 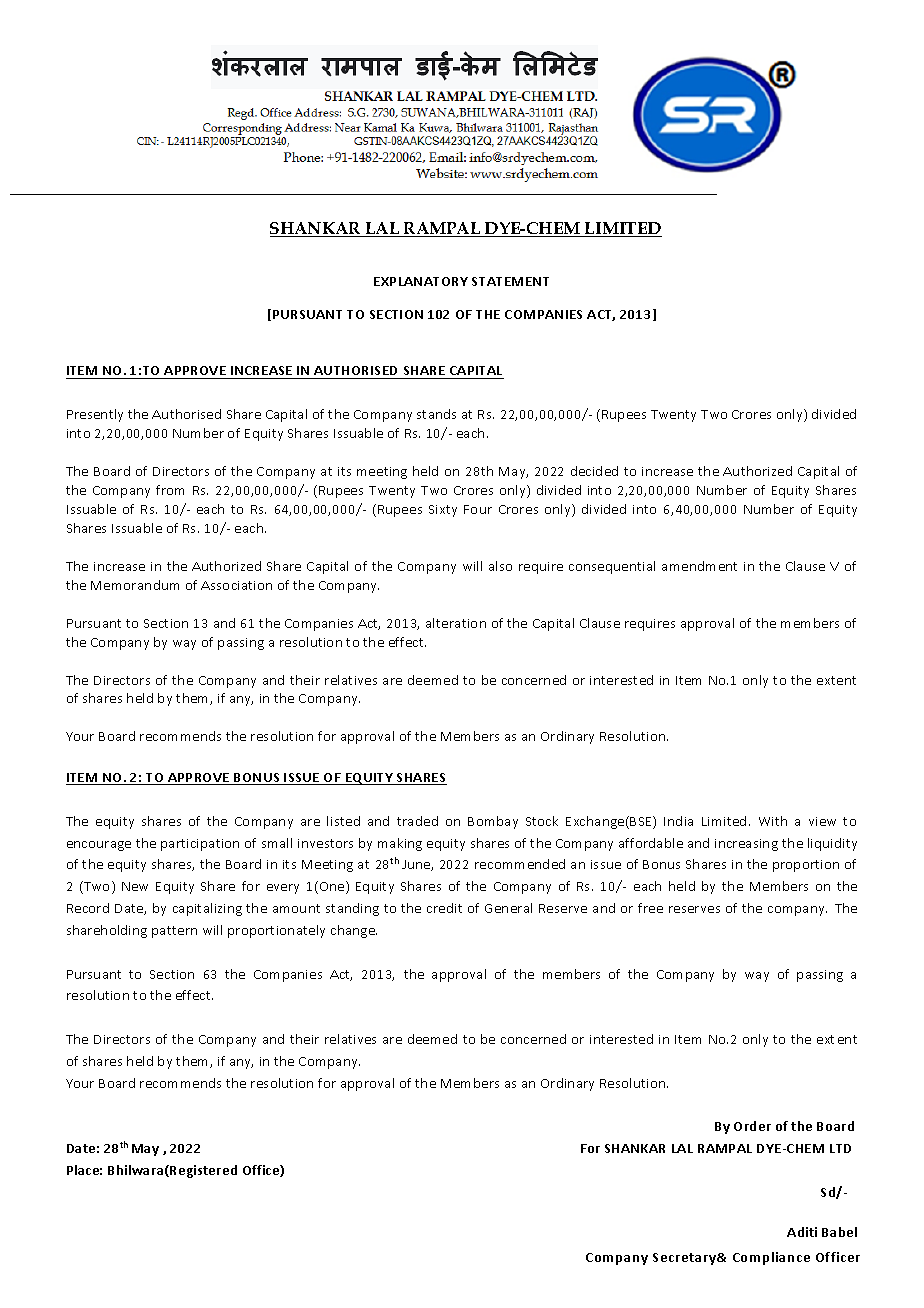 What do you see at coordinates (839, 1232) in the screenshot?
I see `Babel` at bounding box center [839, 1232].
